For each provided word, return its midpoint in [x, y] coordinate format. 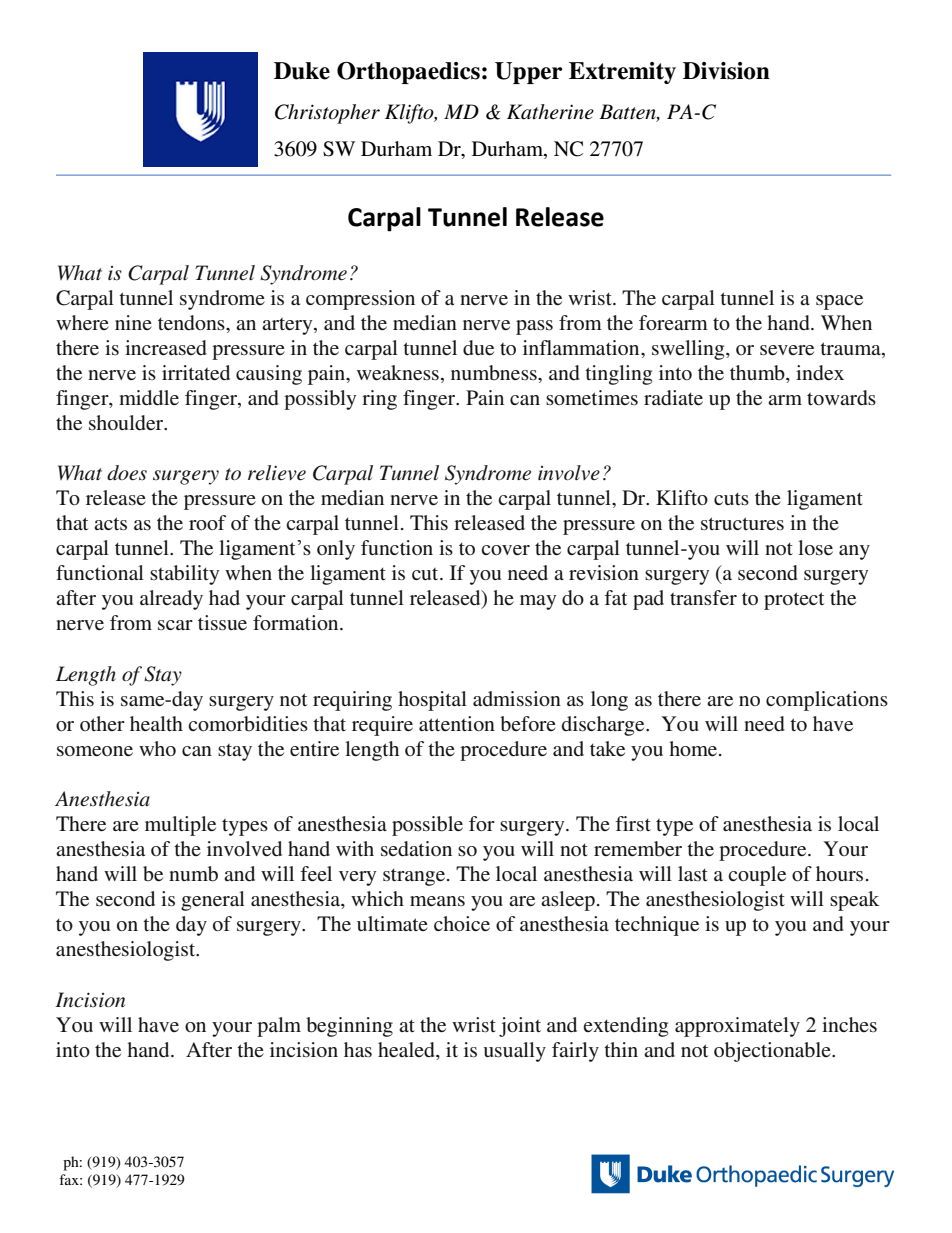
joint [520, 1027]
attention [457, 723]
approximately [737, 1027]
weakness [398, 373]
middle [149, 398]
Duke [302, 71]
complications [827, 701]
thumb [758, 372]
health [156, 723]
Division [726, 71]
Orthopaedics [408, 73]
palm [279, 1027]
